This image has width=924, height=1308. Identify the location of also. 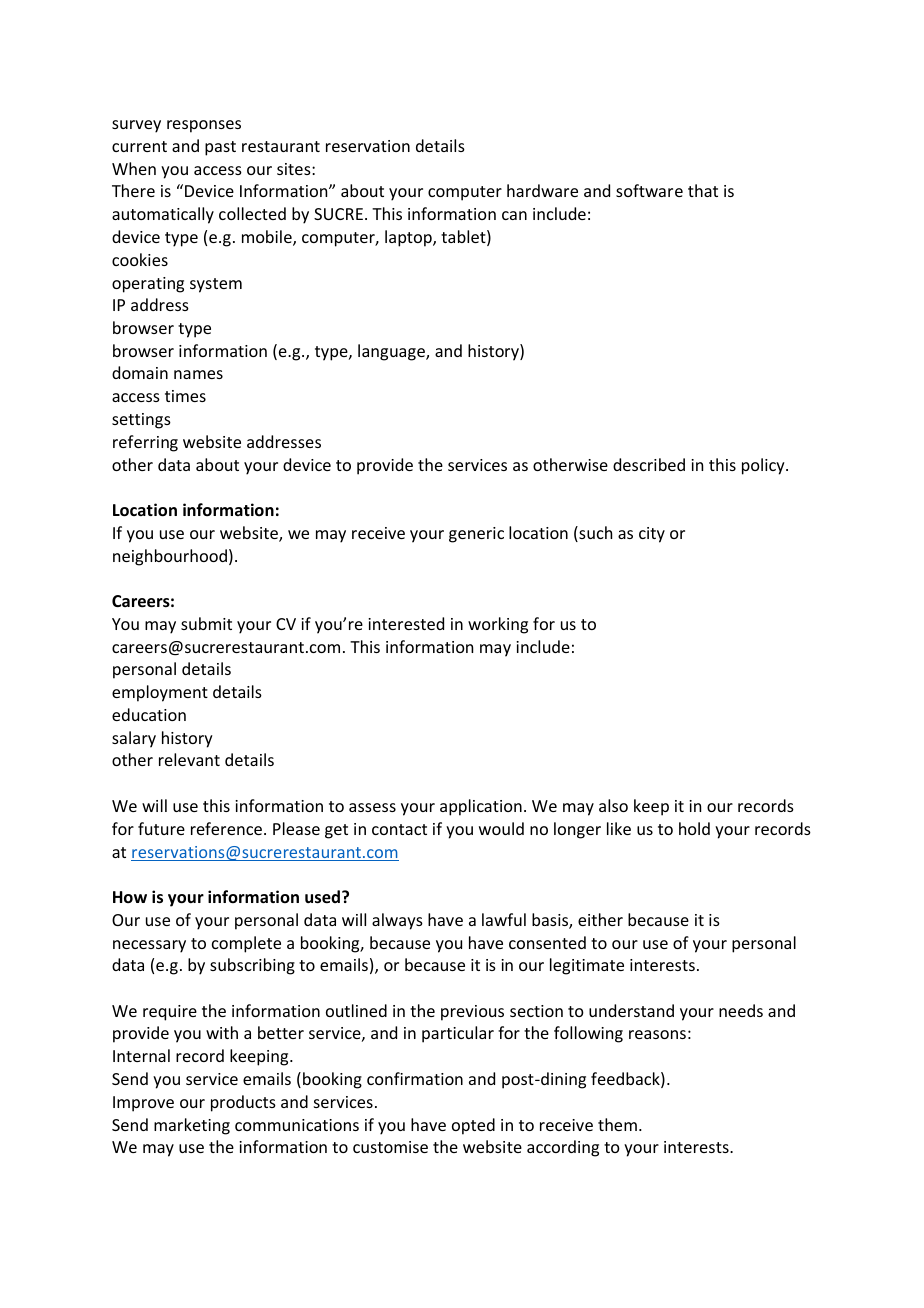
(613, 805).
